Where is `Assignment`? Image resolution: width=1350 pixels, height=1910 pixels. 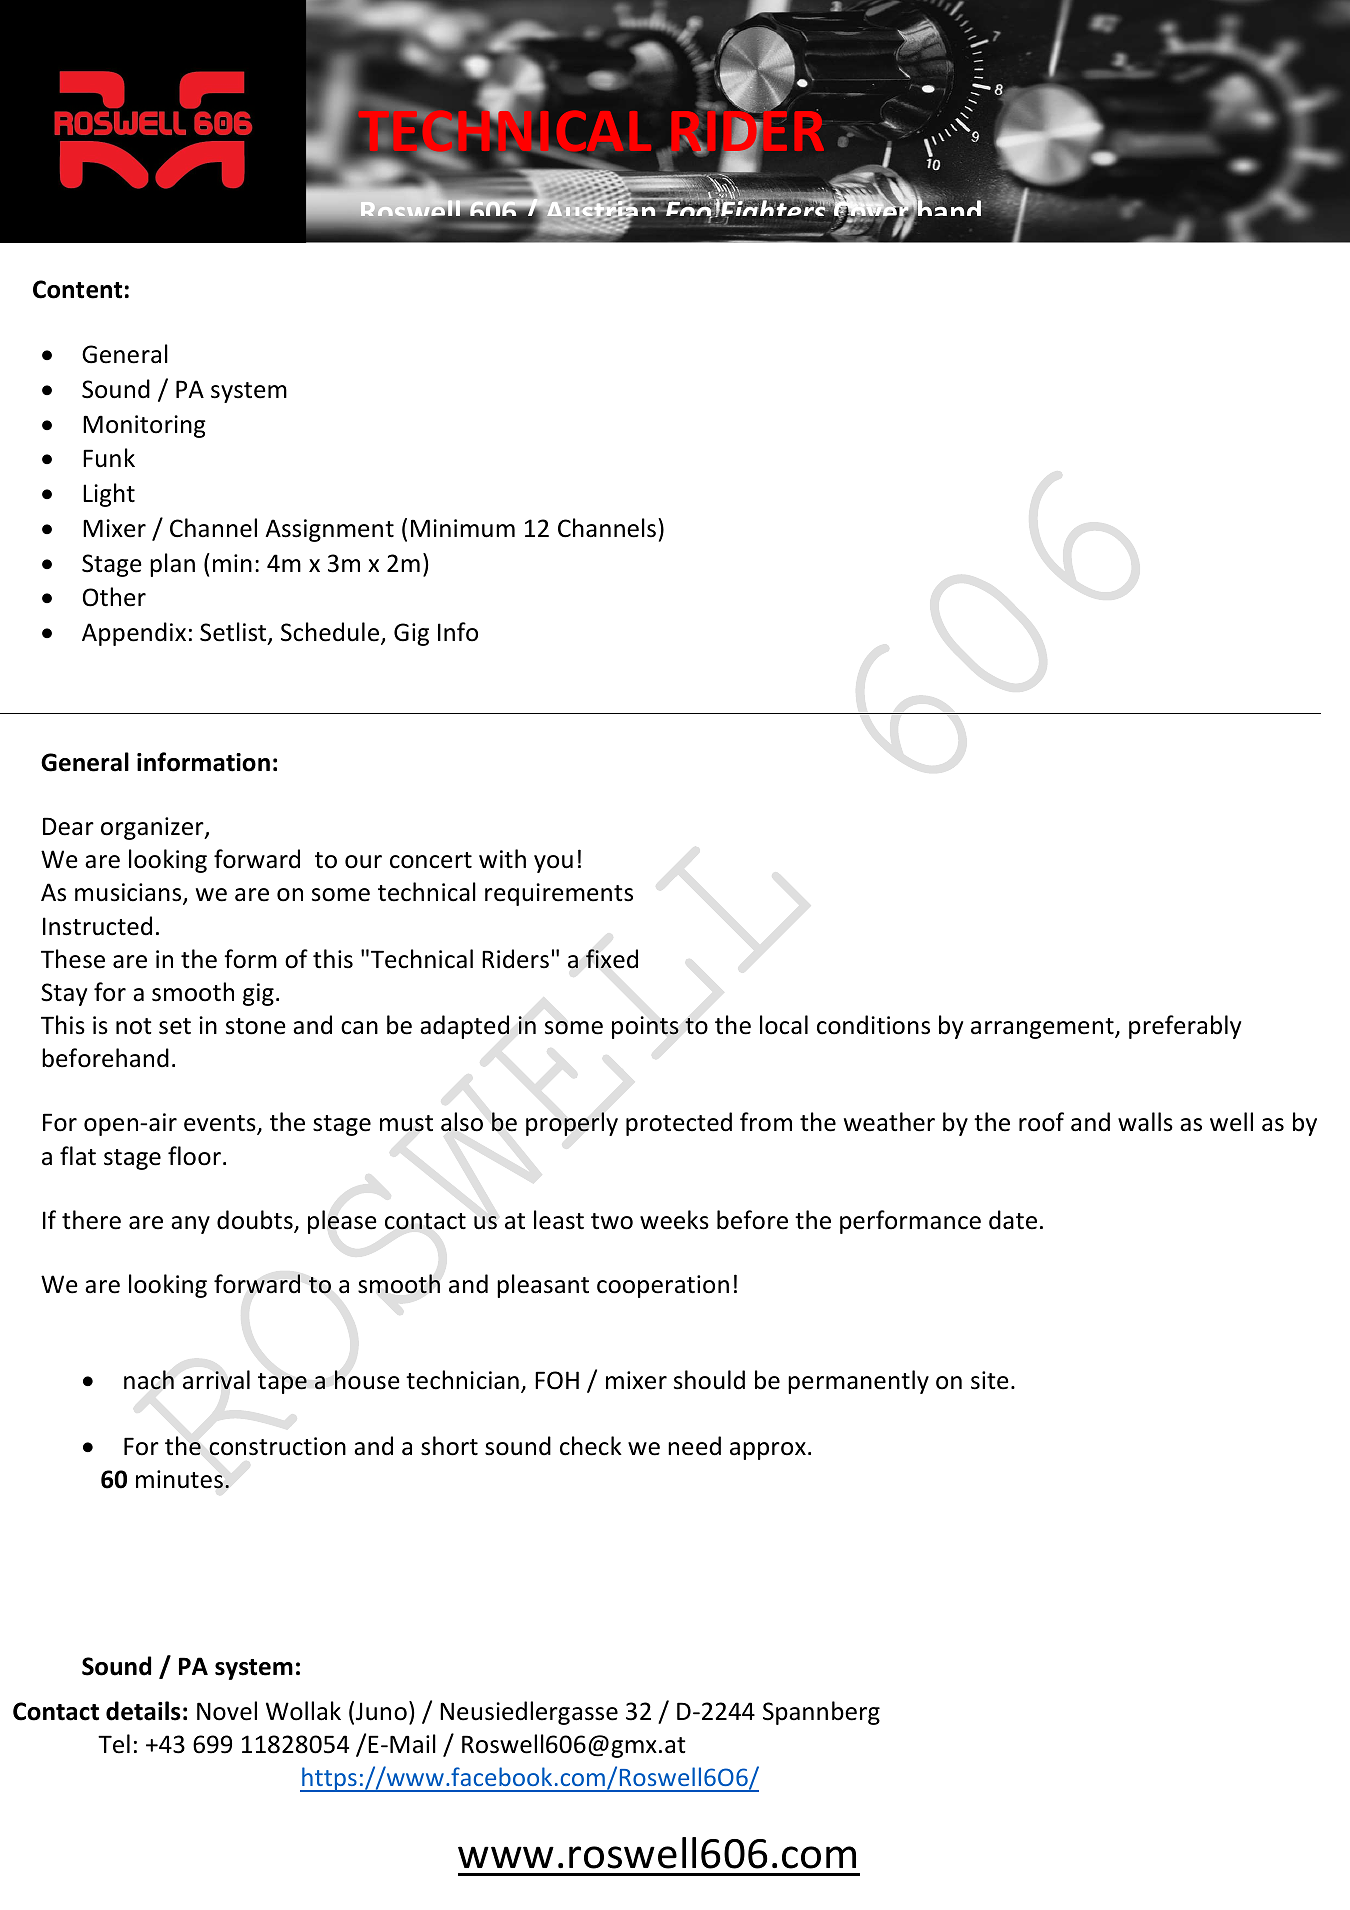 Assignment is located at coordinates (329, 530).
